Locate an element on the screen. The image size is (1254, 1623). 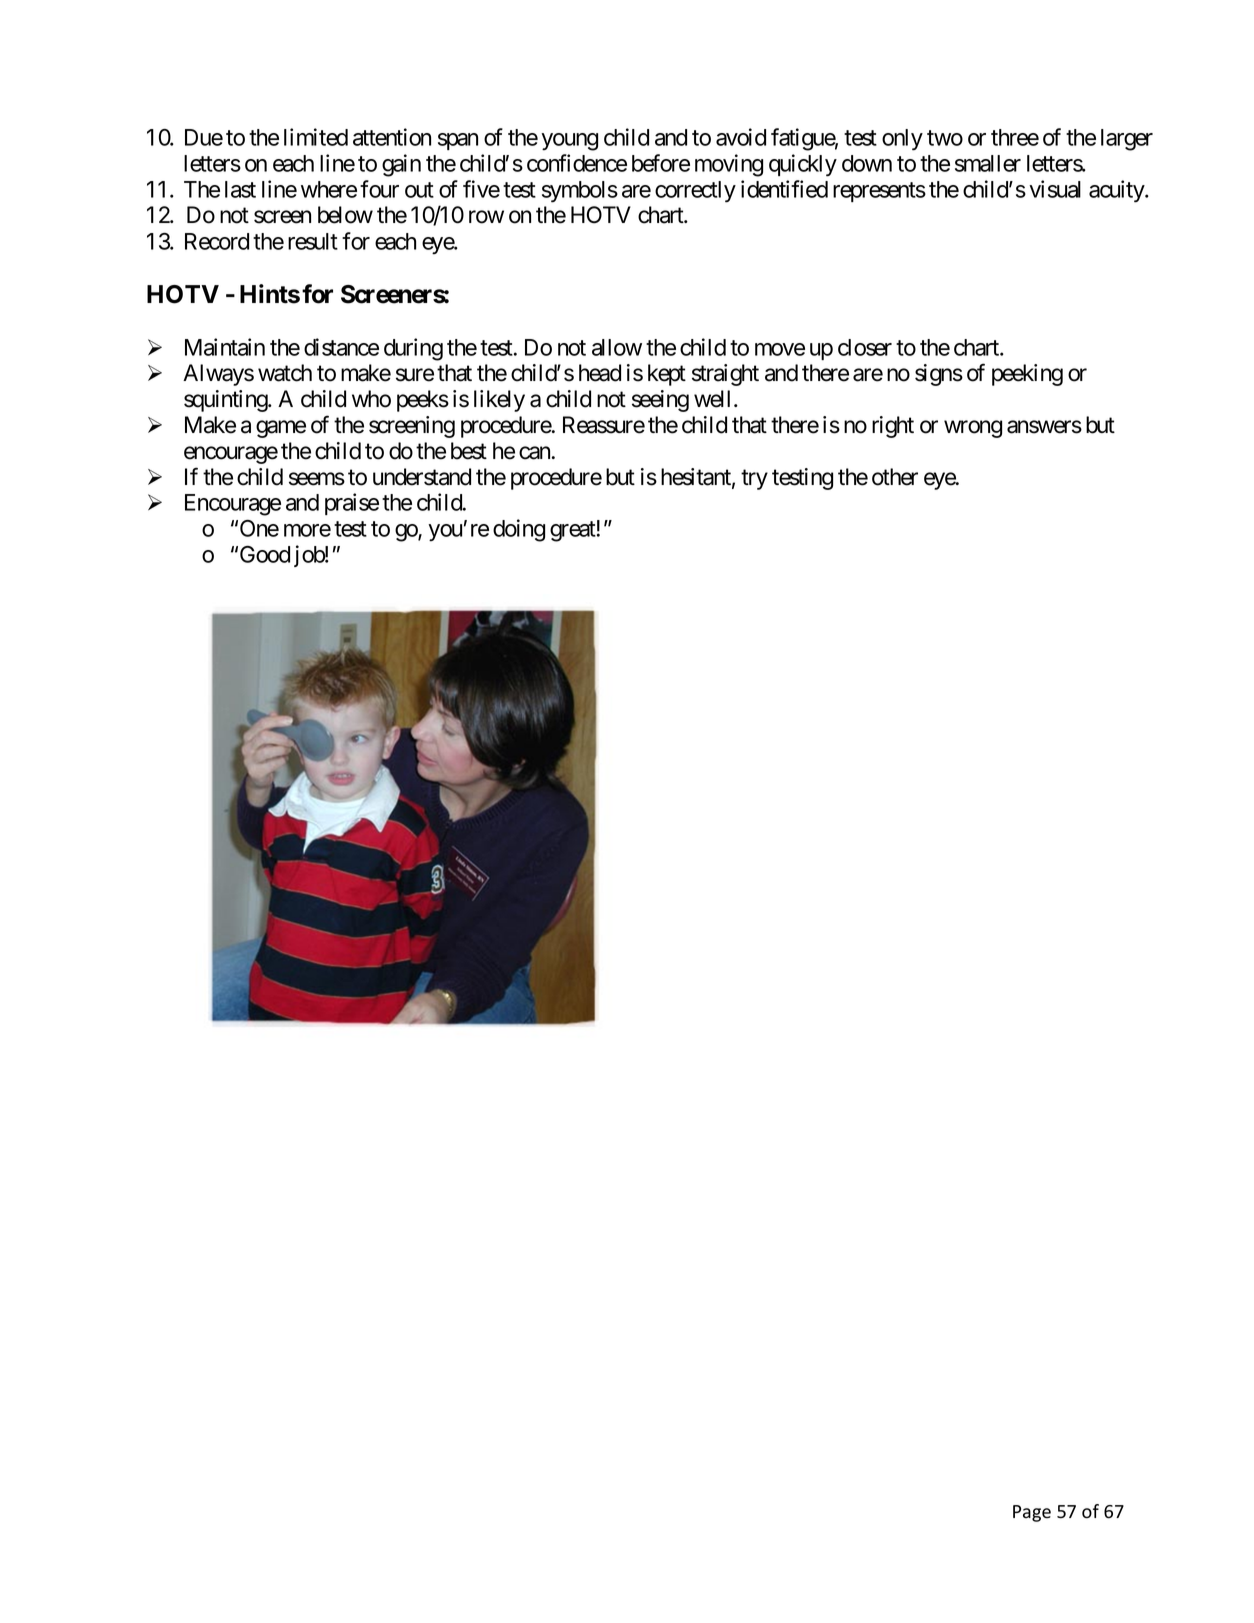
other is located at coordinates (895, 477).
